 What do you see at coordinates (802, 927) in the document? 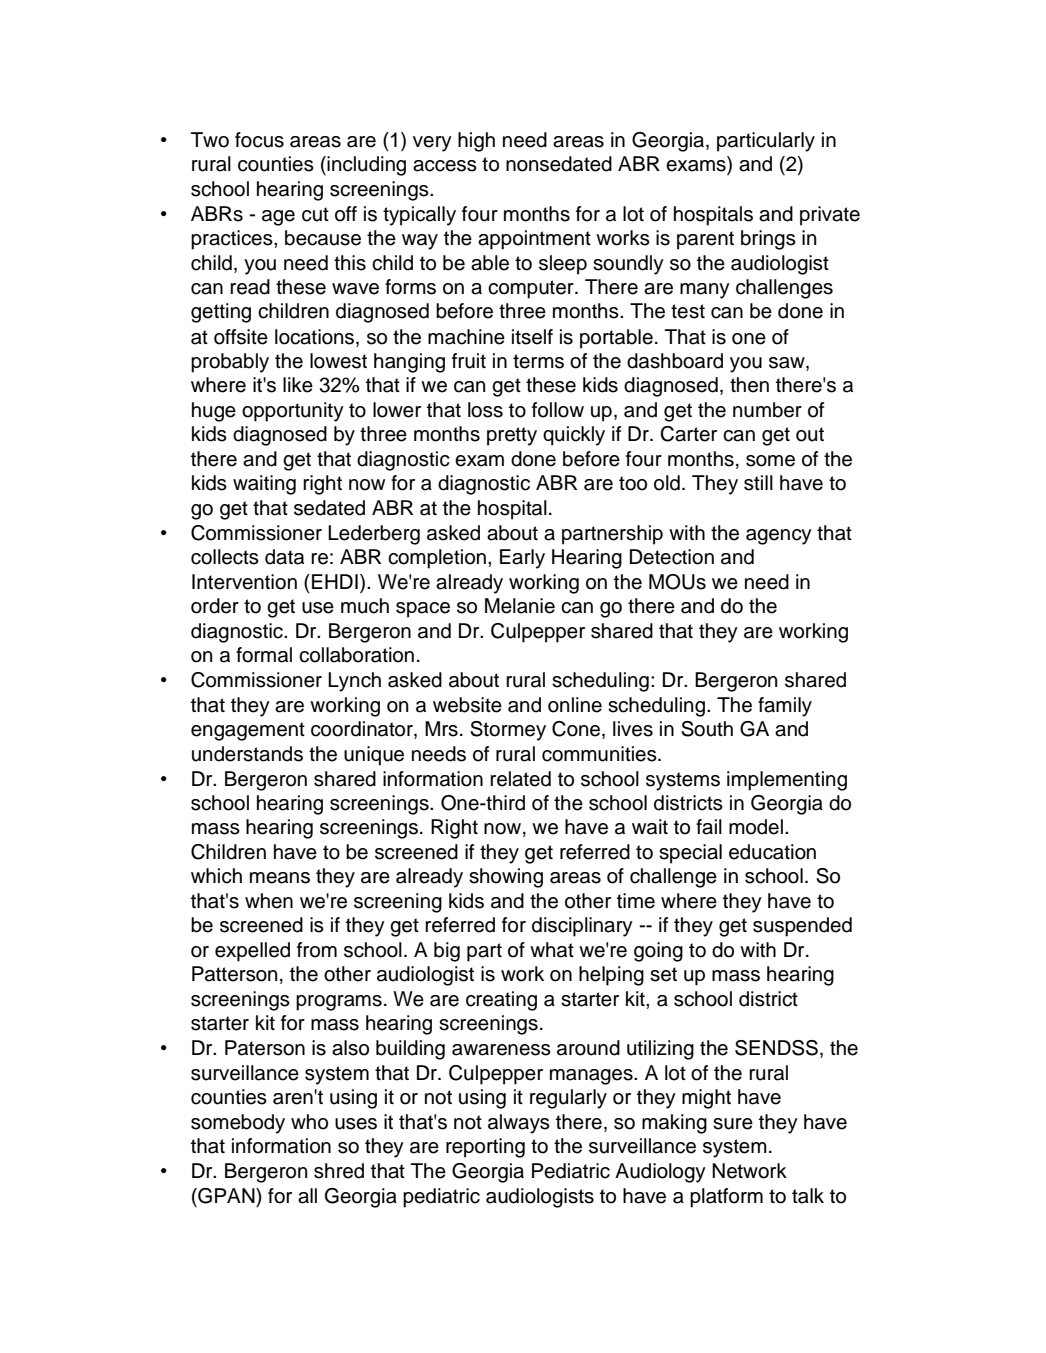
I see `suspended` at bounding box center [802, 927].
